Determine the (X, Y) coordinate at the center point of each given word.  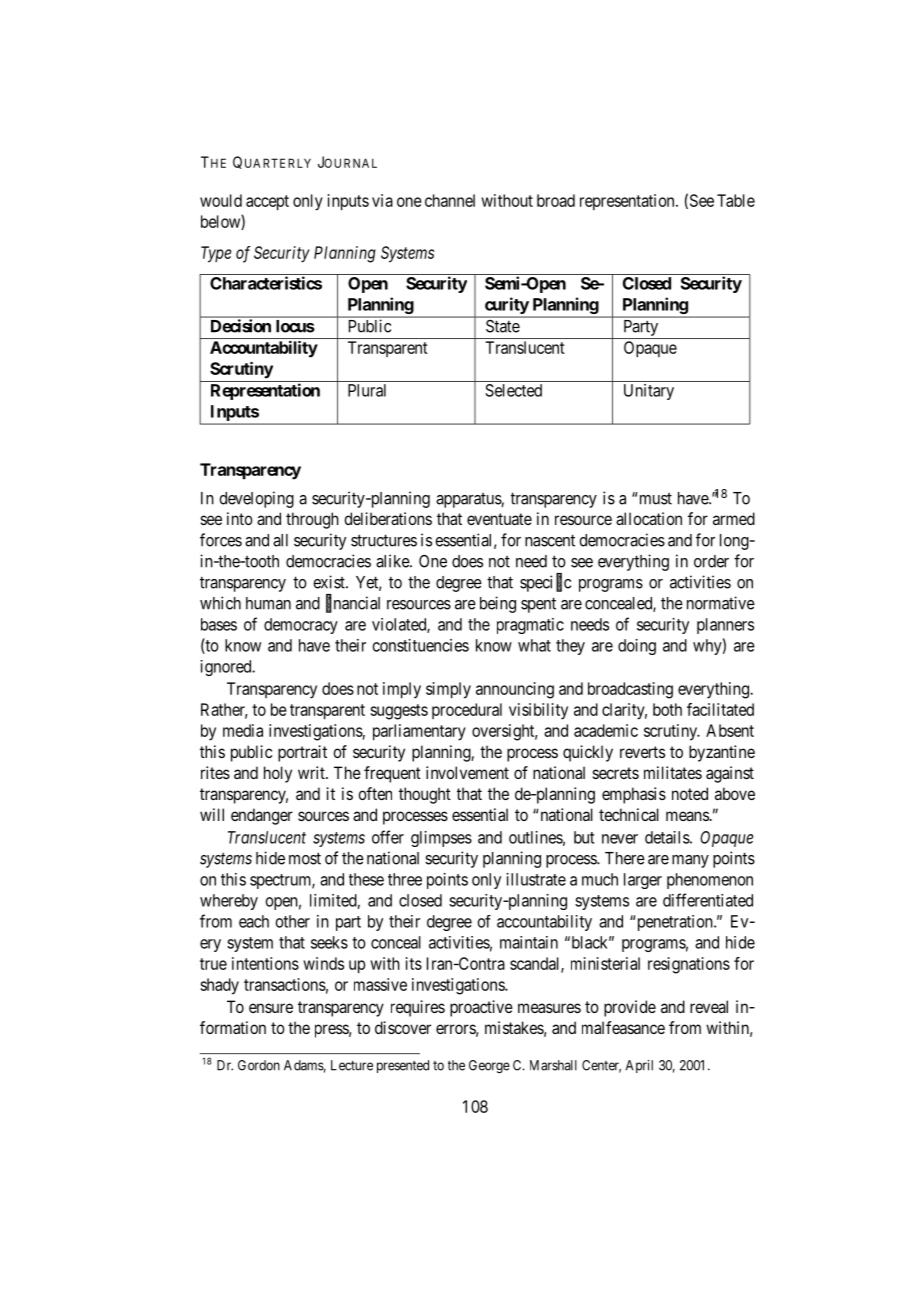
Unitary (649, 392)
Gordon (259, 1065)
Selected (513, 390)
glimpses (441, 839)
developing (256, 499)
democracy (301, 626)
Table (736, 200)
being (498, 604)
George (489, 1067)
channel (450, 200)
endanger (262, 816)
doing (637, 647)
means (687, 816)
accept (267, 203)
